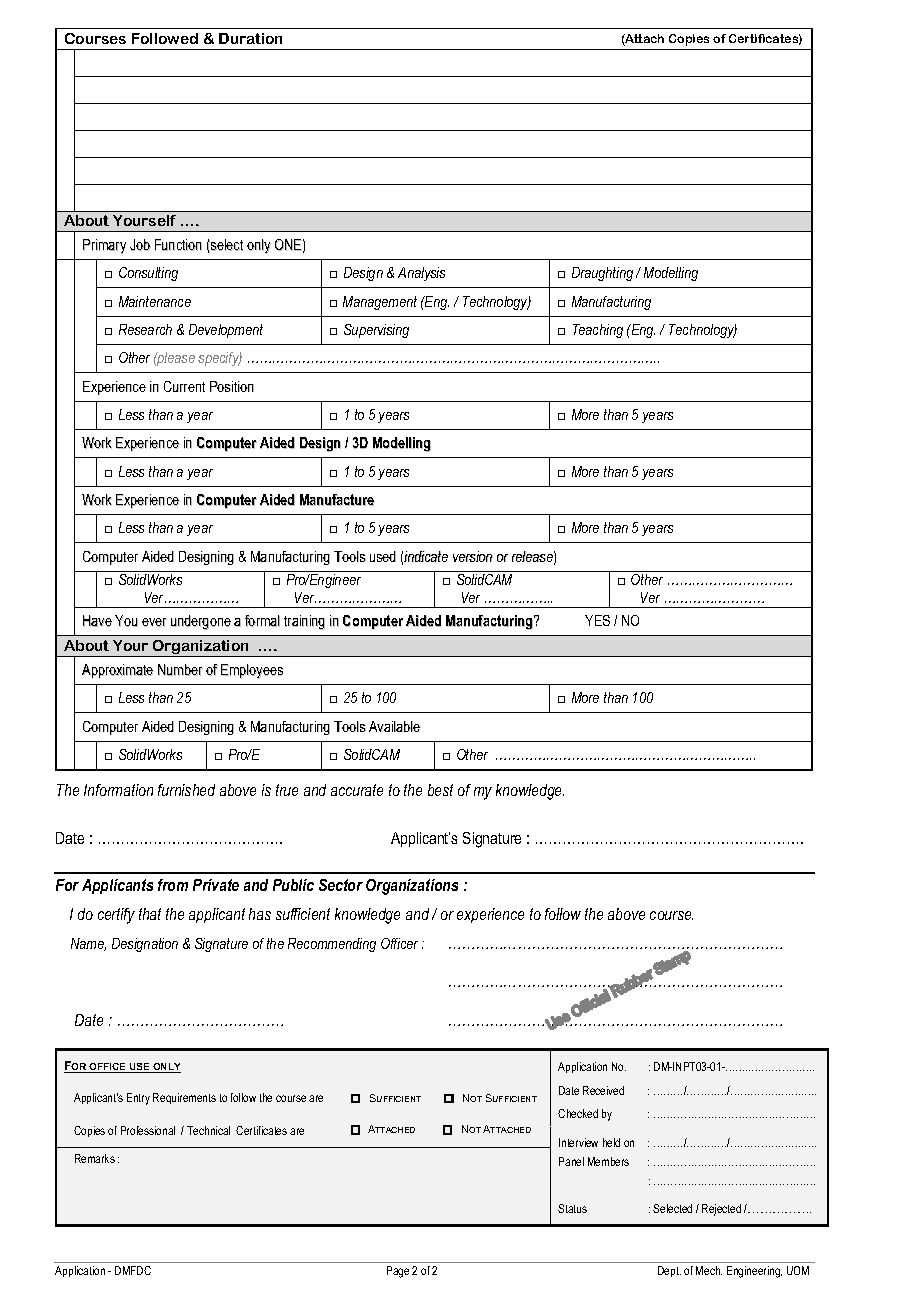 The height and width of the screenshot is (1308, 924). What do you see at coordinates (721, 1210) in the screenshot?
I see `Rejected` at bounding box center [721, 1210].
